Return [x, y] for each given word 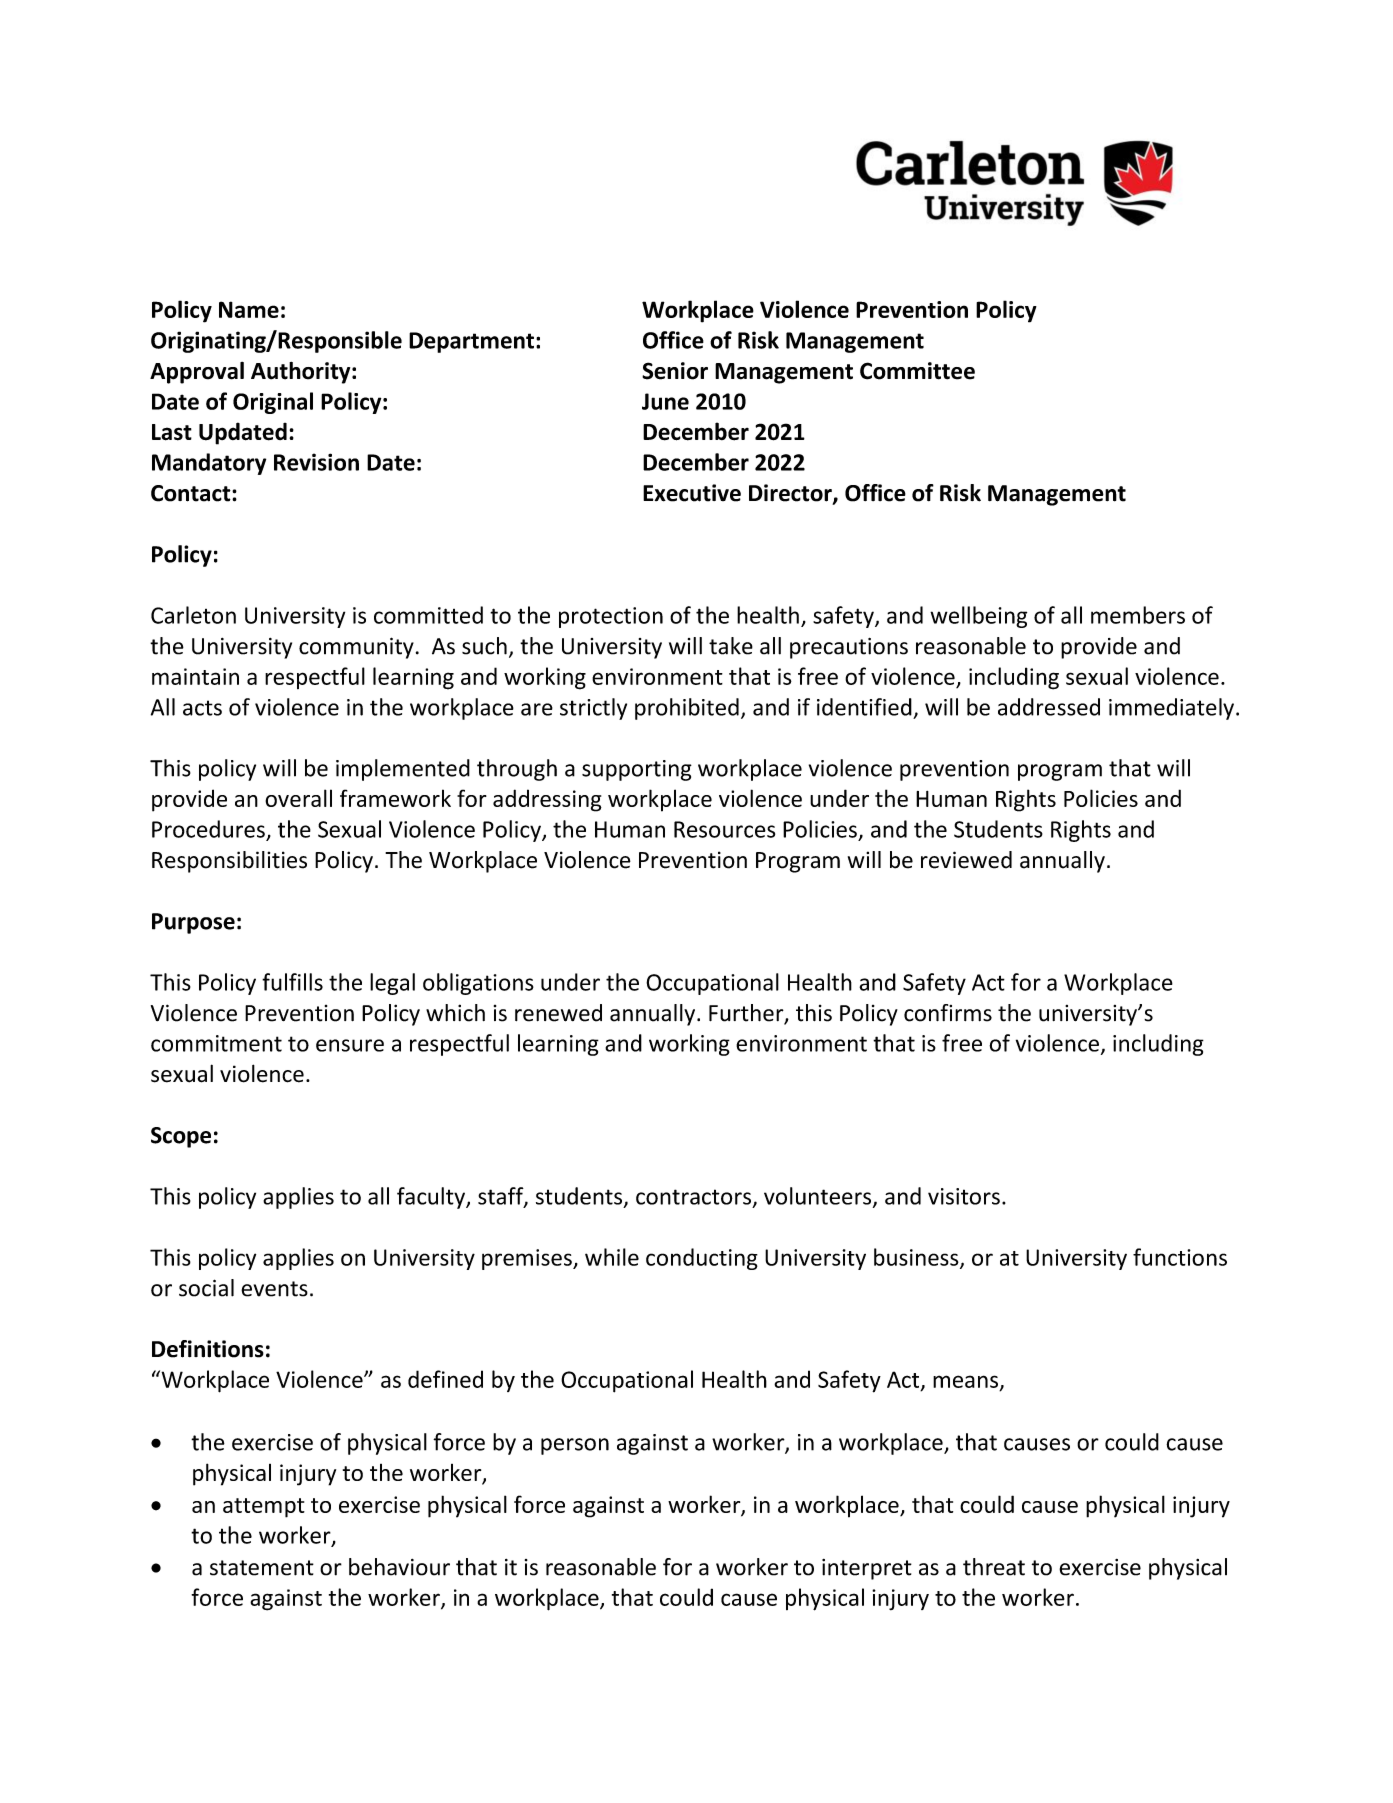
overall [298, 798]
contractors [693, 1197]
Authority [302, 373]
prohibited [687, 709]
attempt [264, 1508]
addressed [1049, 707]
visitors [964, 1196]
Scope [181, 1137]
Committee [917, 371]
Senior [675, 371]
